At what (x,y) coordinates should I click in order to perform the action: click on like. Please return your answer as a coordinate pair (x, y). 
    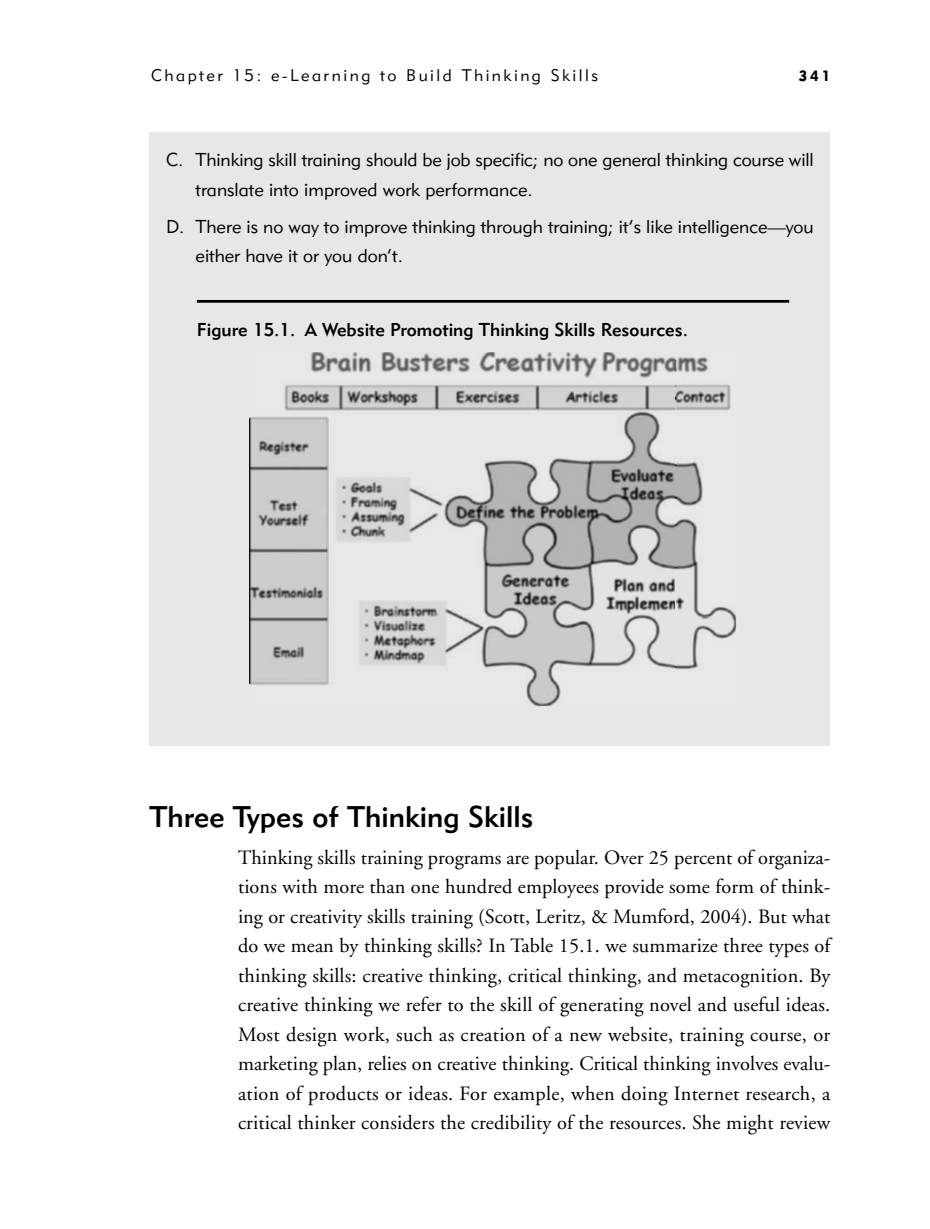
    Looking at the image, I should click on (660, 227).
